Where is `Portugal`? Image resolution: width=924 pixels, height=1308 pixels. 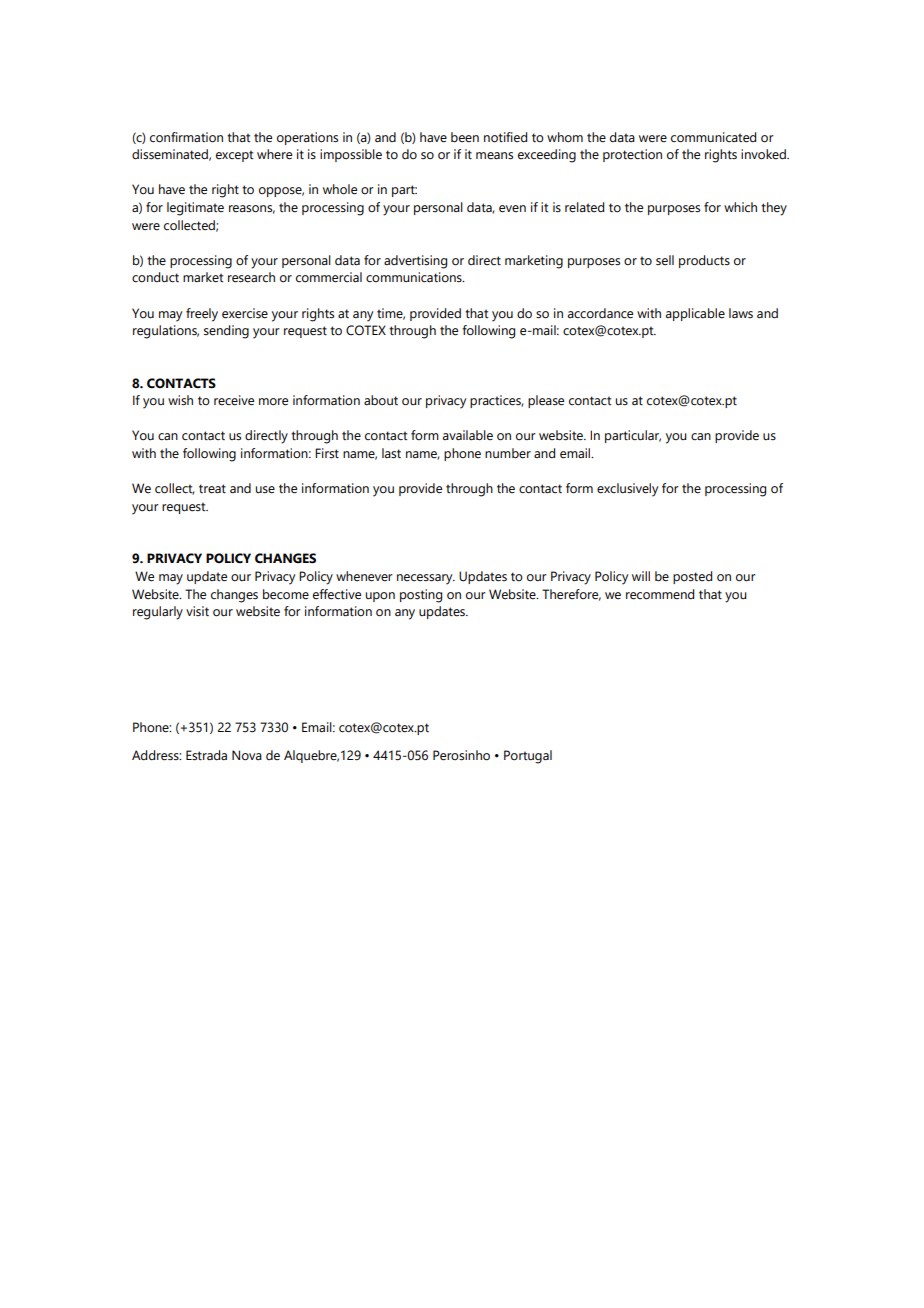
Portugal is located at coordinates (528, 757).
